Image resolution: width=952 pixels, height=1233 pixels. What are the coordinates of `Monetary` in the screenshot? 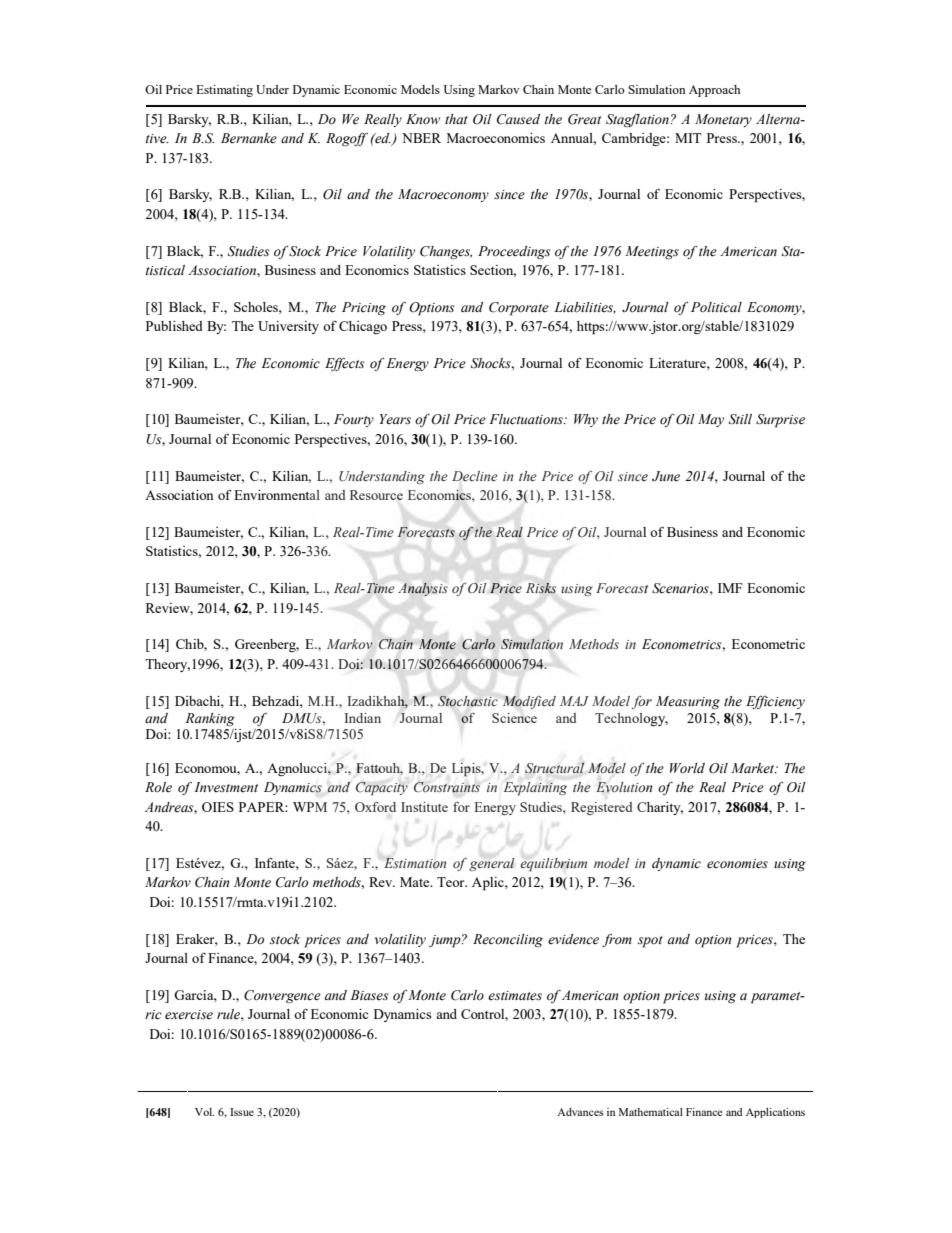 It's located at (723, 120).
